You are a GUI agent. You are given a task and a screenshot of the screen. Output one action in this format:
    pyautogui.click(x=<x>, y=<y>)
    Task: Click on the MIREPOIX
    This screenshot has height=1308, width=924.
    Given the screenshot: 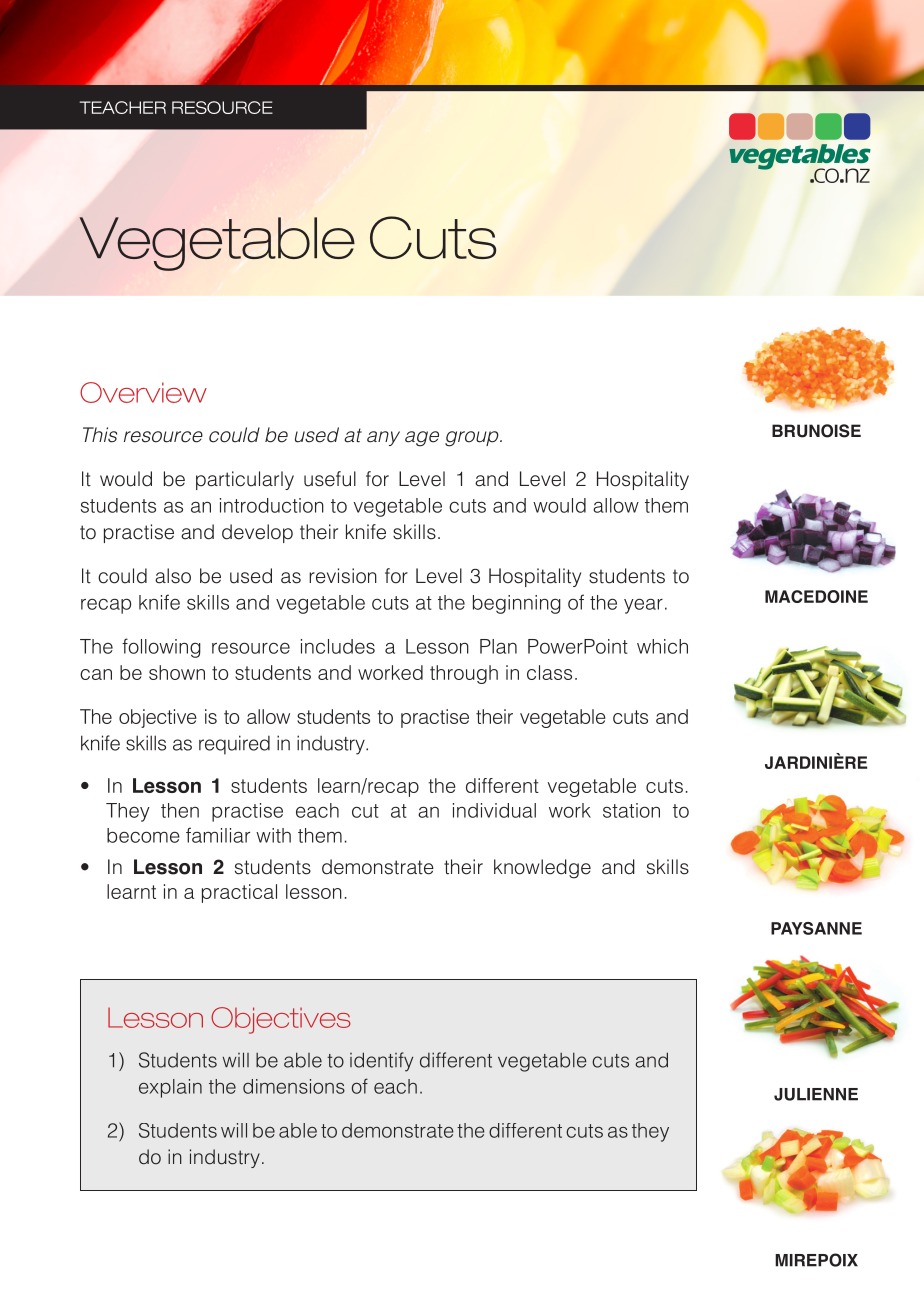 What is the action you would take?
    pyautogui.click(x=816, y=1260)
